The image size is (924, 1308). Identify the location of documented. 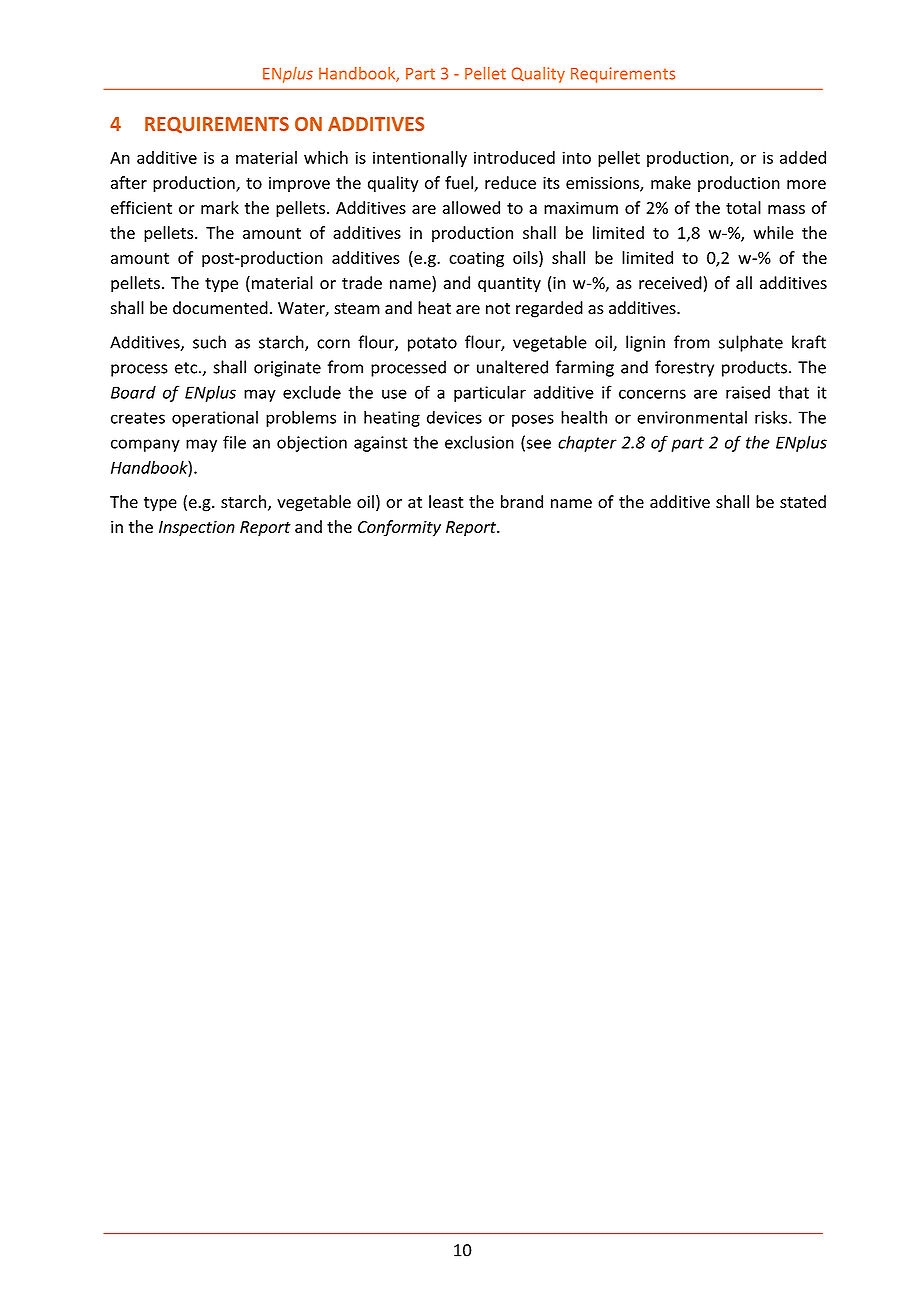
(220, 308).
